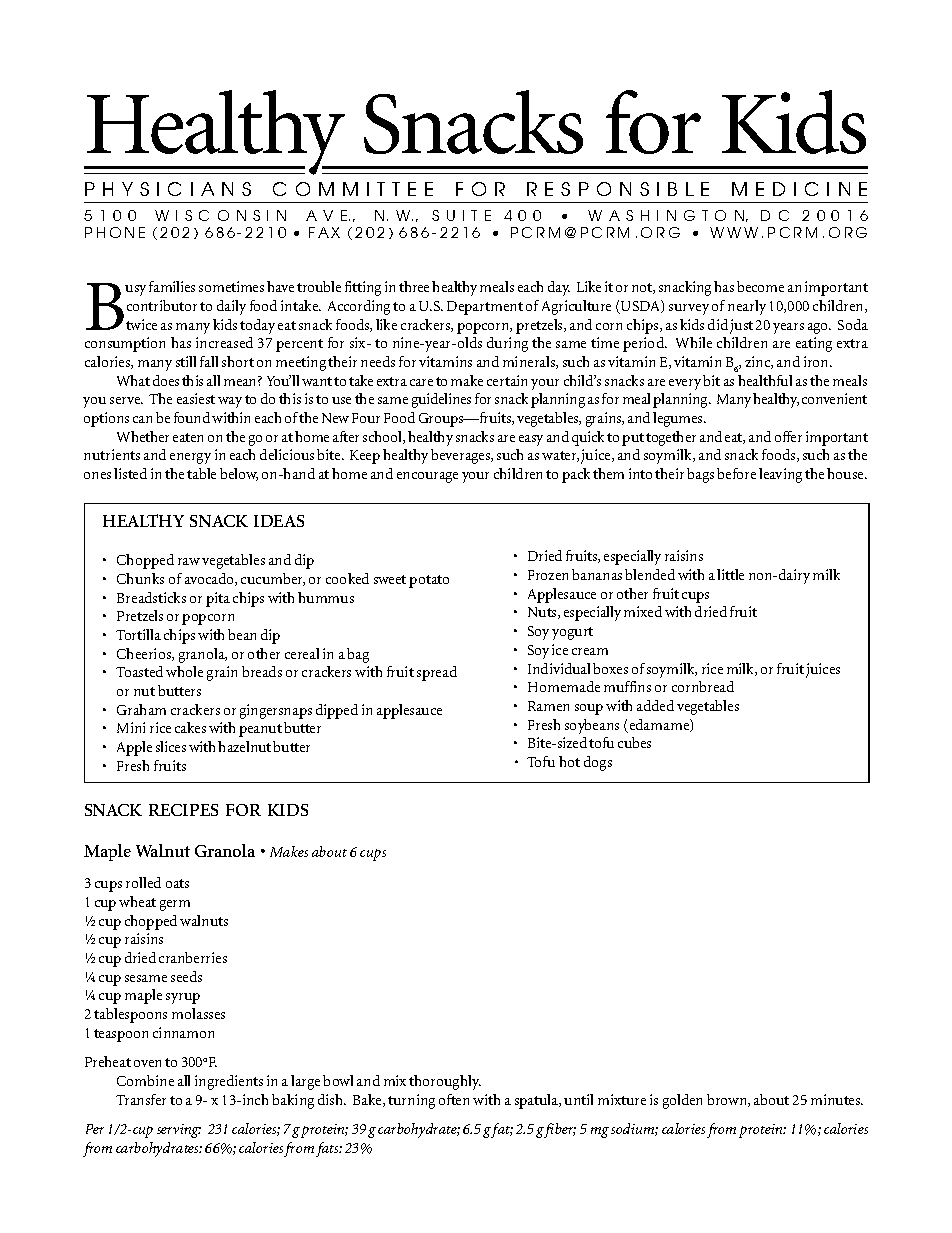 This screenshot has height=1233, width=952. I want to click on often, so click(454, 1099).
